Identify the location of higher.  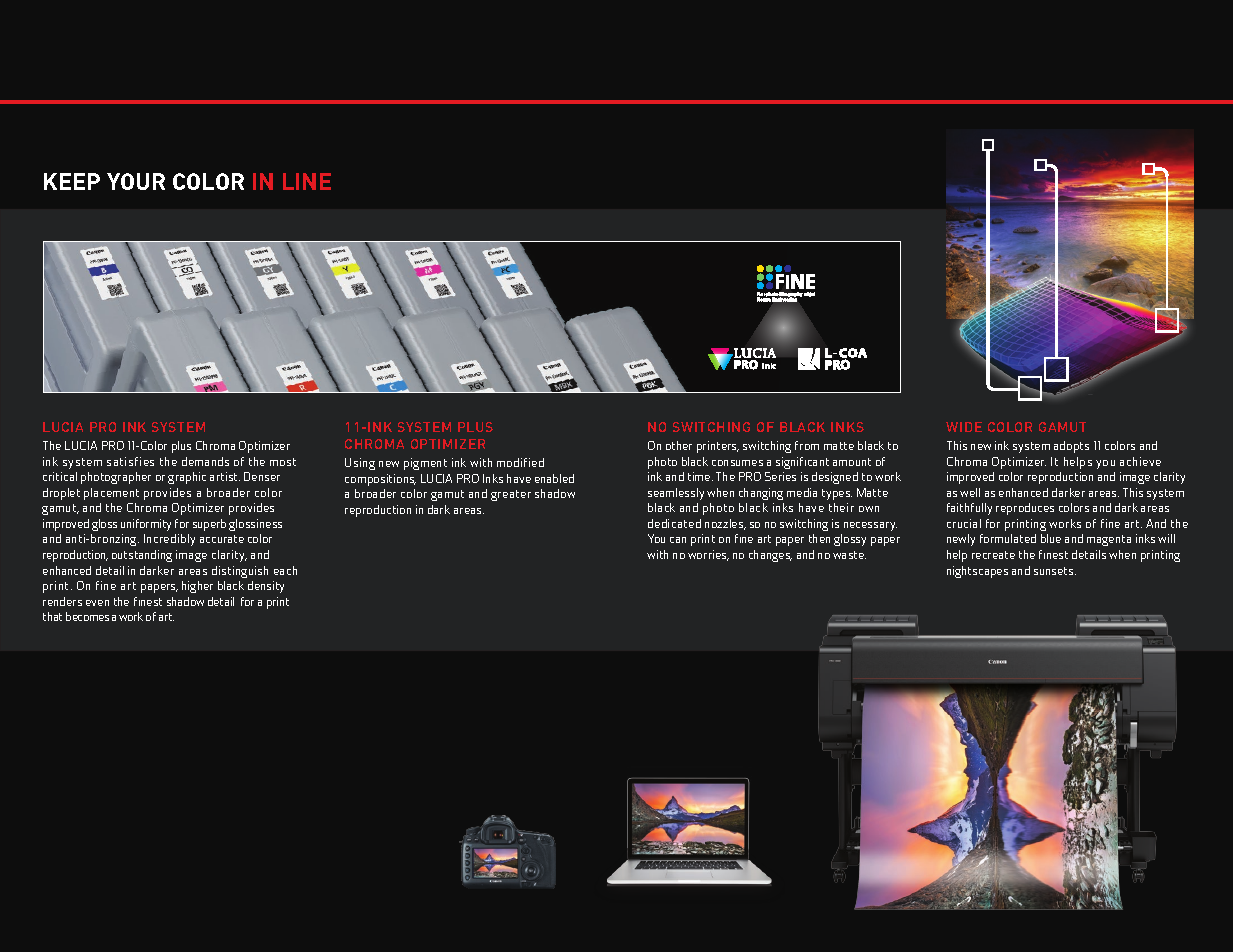
(197, 587).
